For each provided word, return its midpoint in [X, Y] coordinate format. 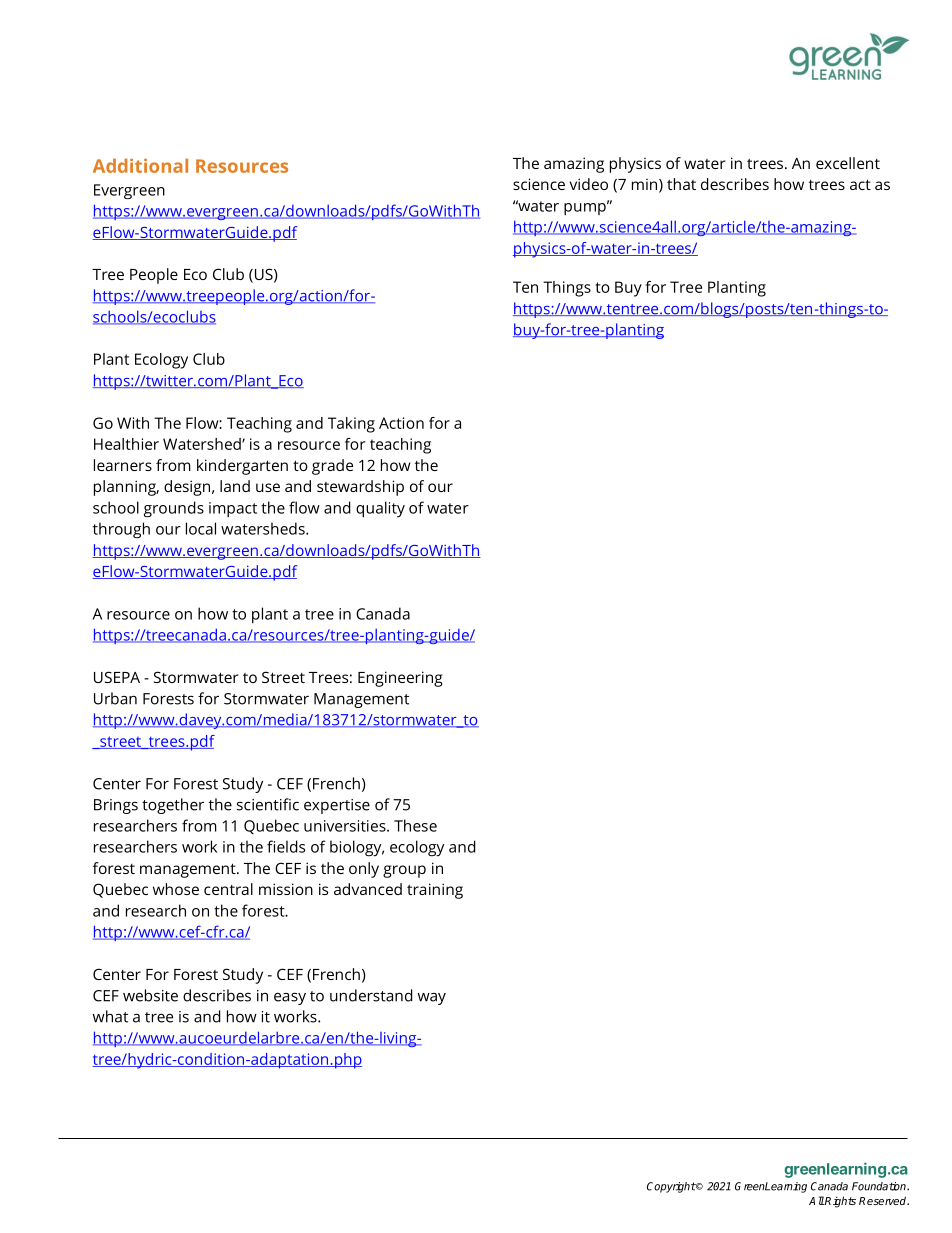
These [415, 825]
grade [332, 467]
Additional [140, 165]
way [432, 999]
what [110, 1016]
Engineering [400, 679]
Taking [351, 425]
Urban [115, 698]
